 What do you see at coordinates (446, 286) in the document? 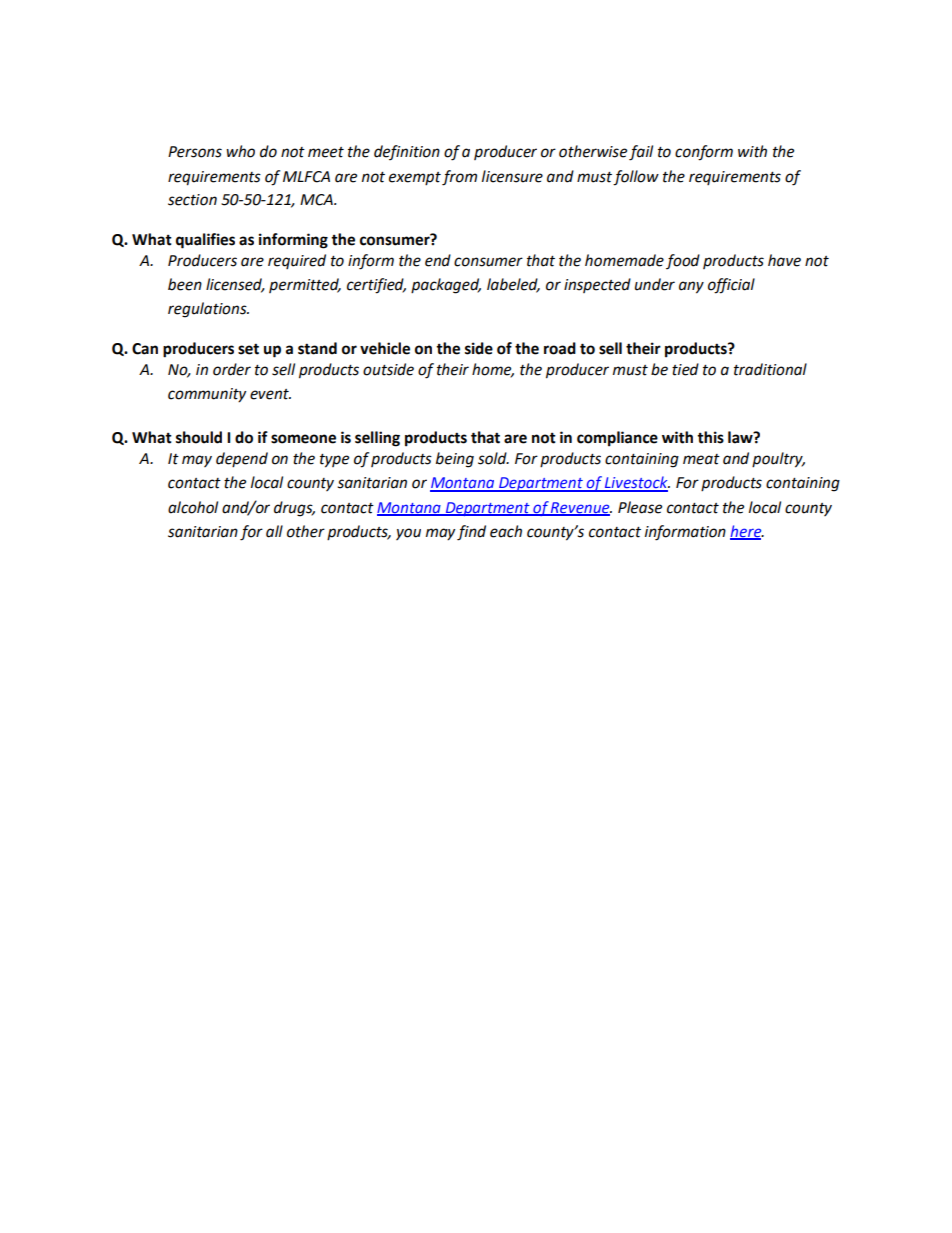
I see `packaged` at bounding box center [446, 286].
